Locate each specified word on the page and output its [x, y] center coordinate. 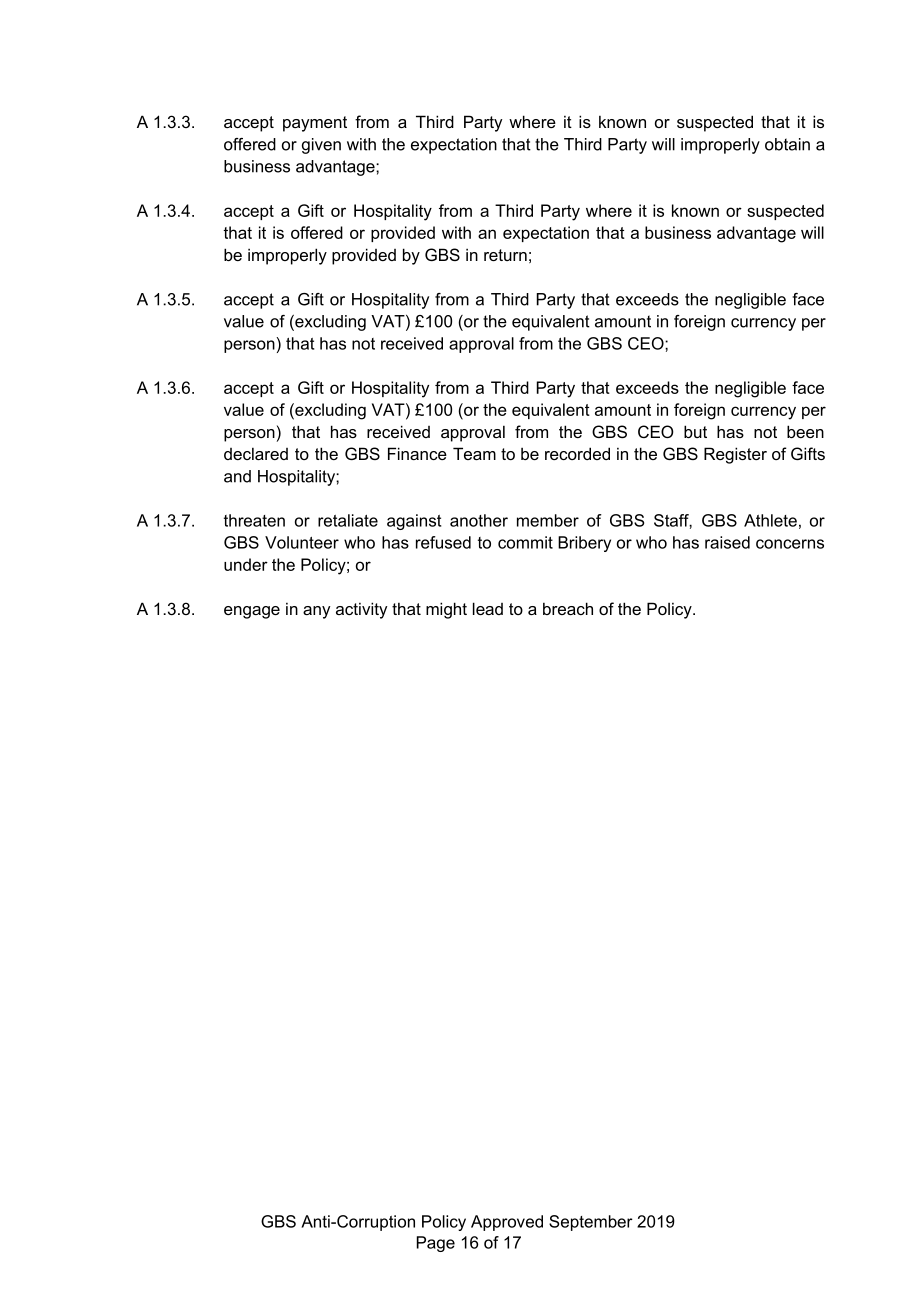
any [316, 612]
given [321, 146]
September [591, 1223]
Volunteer [302, 542]
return [505, 255]
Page [436, 1244]
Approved [507, 1223]
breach [568, 608]
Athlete [770, 520]
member [548, 520]
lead [488, 608]
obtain [787, 144]
